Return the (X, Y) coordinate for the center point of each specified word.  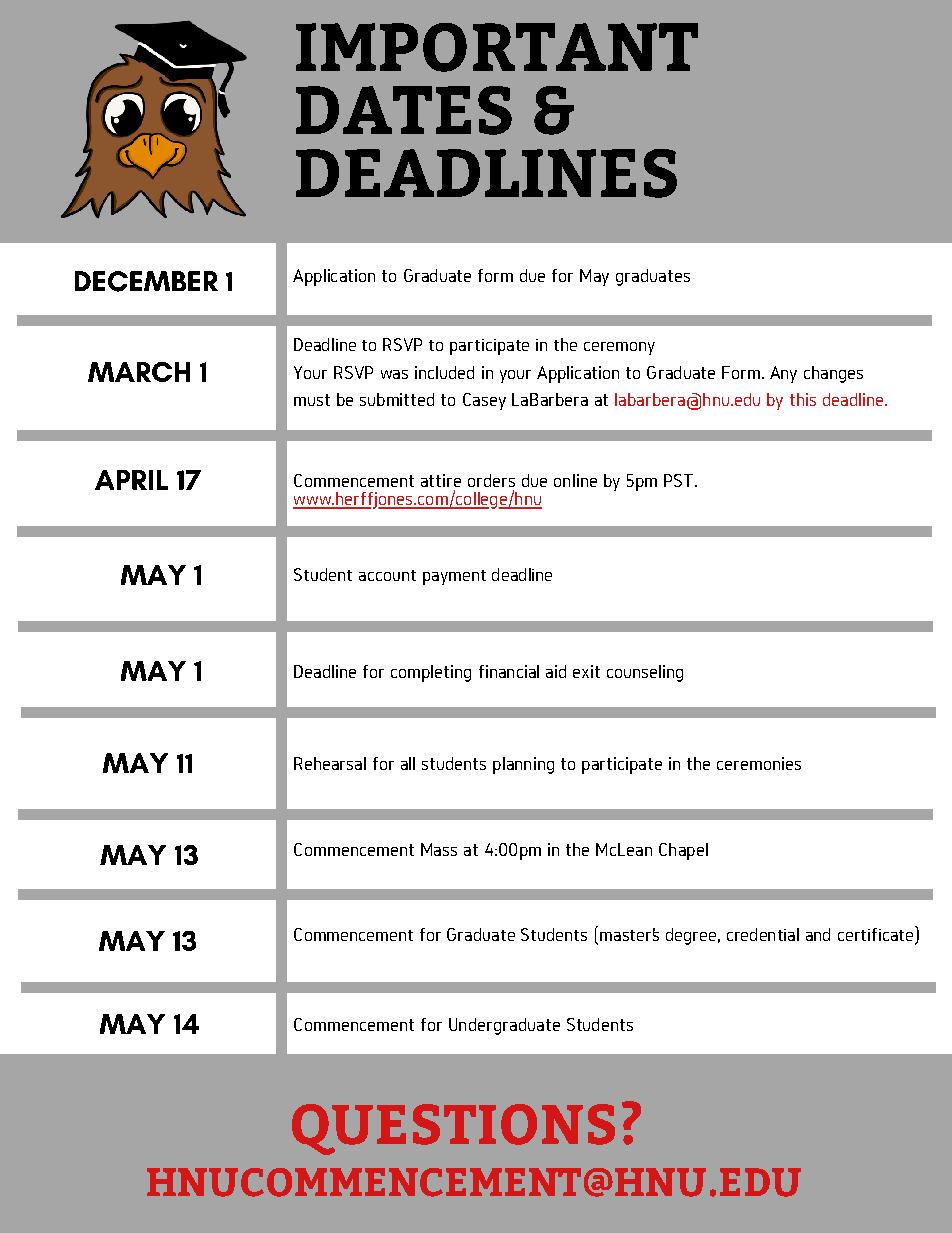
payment (454, 577)
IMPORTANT (497, 47)
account (387, 575)
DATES (404, 110)
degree (691, 936)
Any (783, 374)
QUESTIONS (453, 1129)
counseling (645, 673)
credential (763, 934)
